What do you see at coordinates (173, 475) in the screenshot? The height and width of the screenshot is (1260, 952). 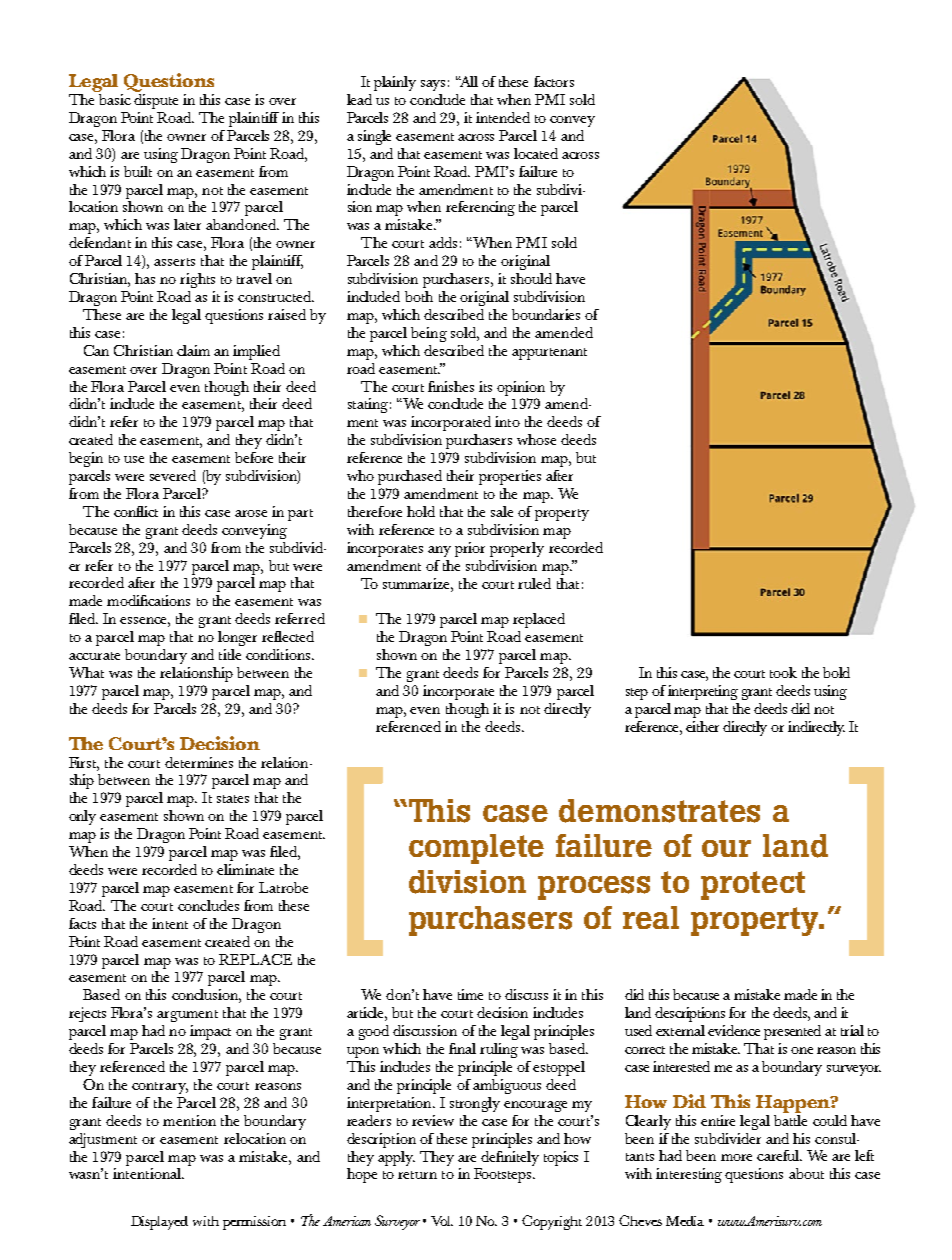 I see `severed` at bounding box center [173, 475].
